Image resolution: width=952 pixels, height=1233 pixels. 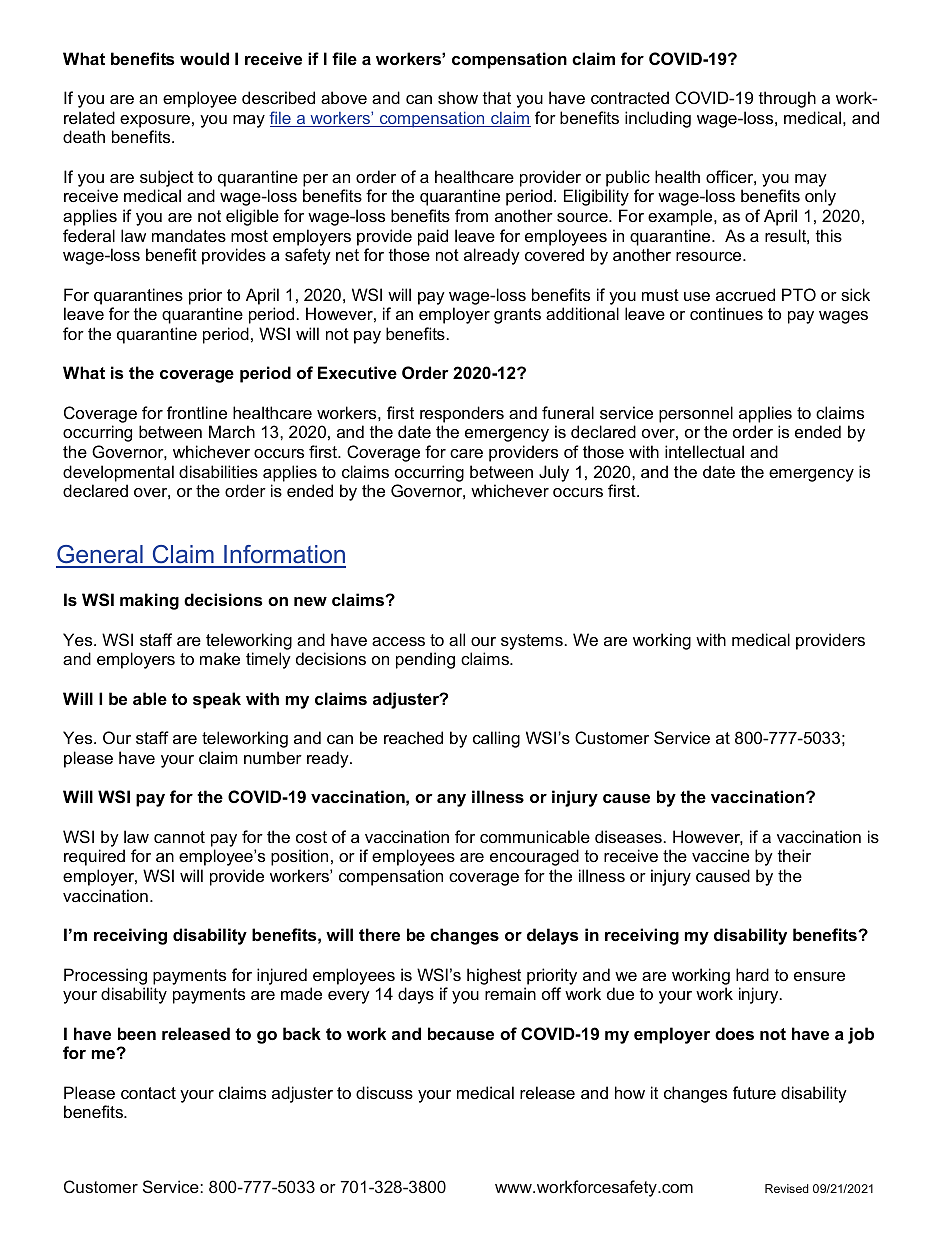 I want to click on systems, so click(x=532, y=642).
